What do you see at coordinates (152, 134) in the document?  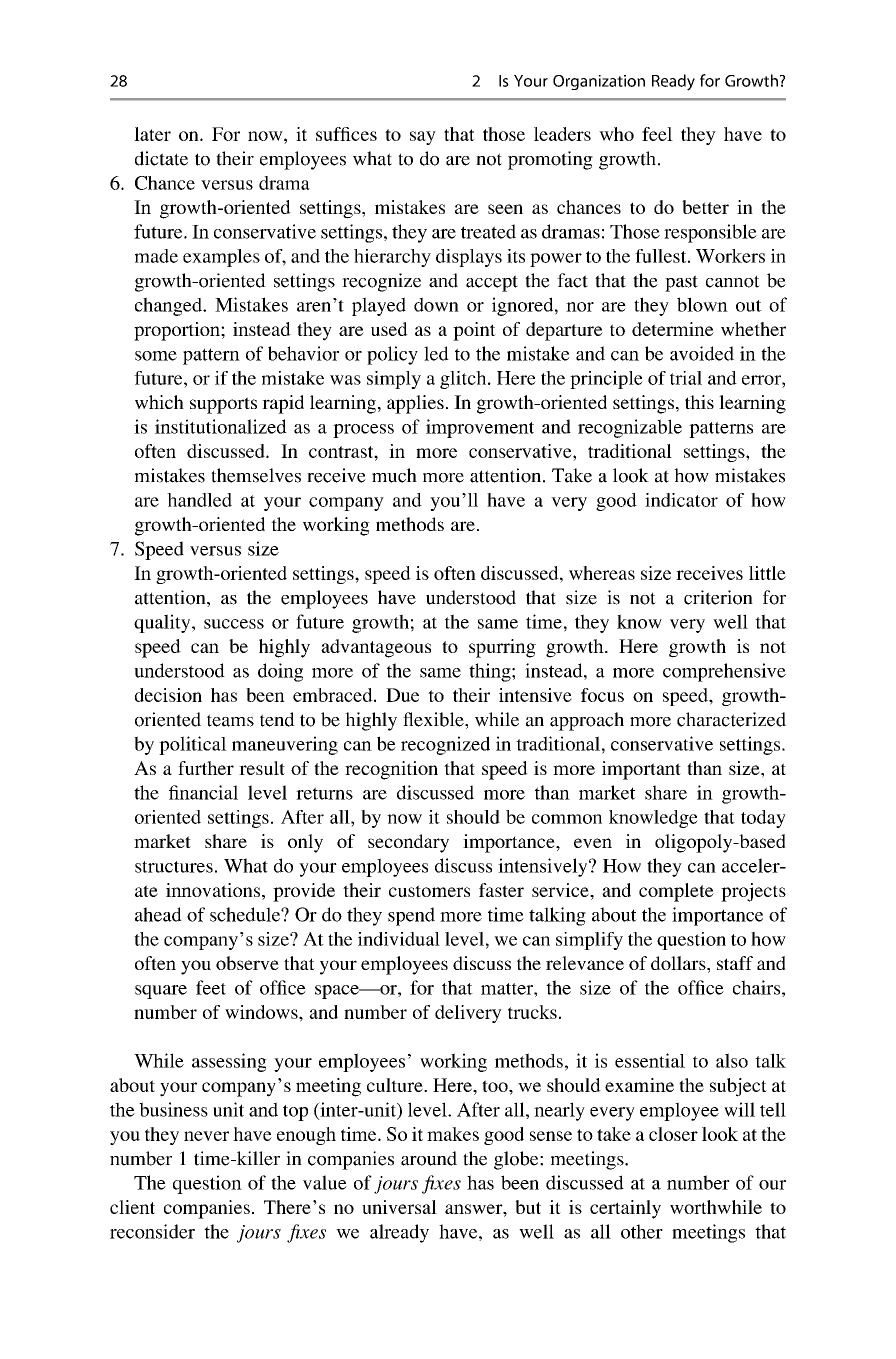 I see `later` at bounding box center [152, 134].
